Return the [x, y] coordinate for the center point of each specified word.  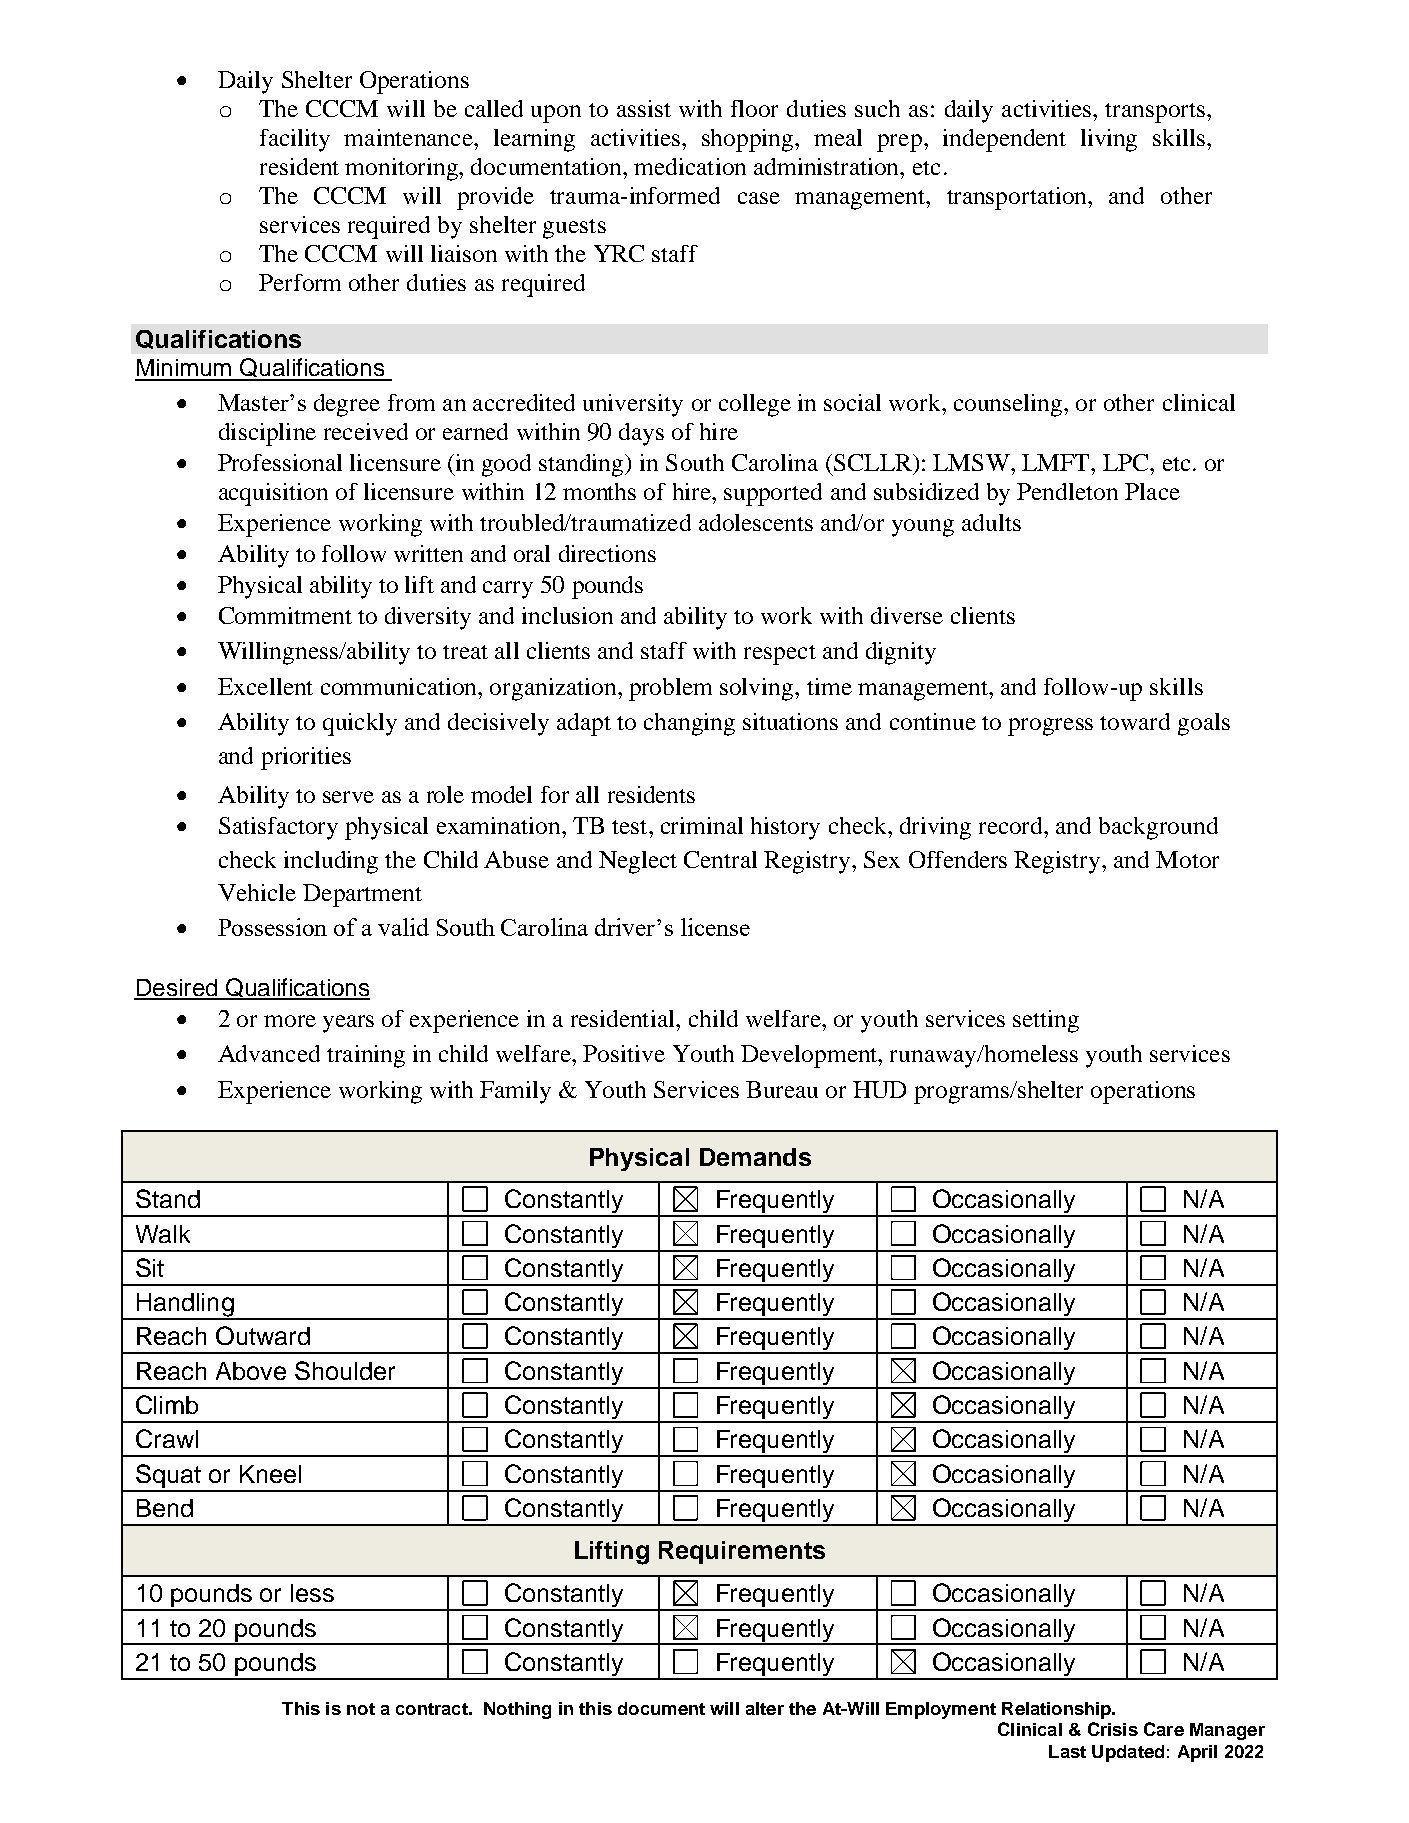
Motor [1187, 859]
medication [690, 166]
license [715, 927]
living [1109, 140]
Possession [272, 927]
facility [295, 140]
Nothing [517, 1710]
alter [765, 1708]
